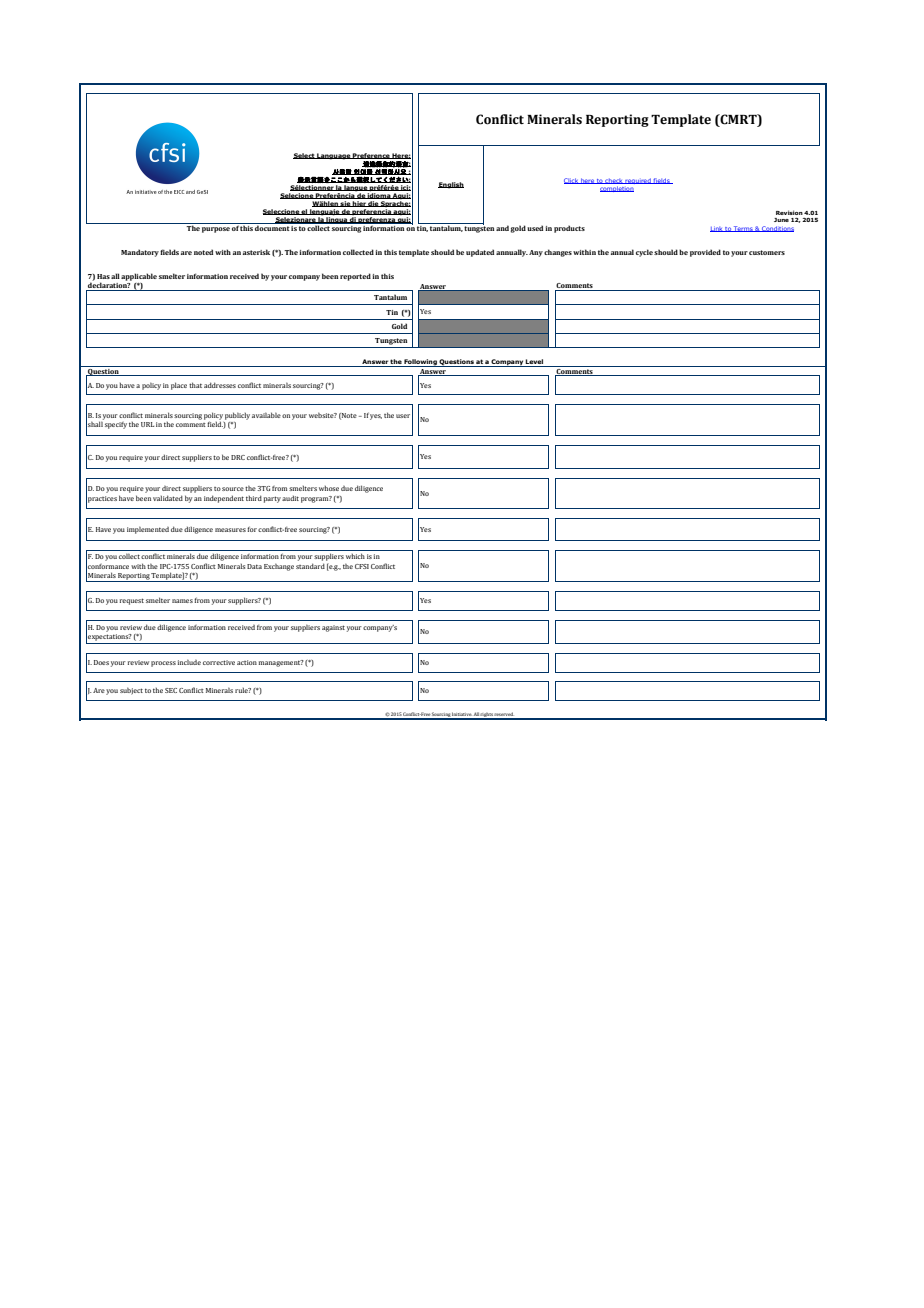 This page has height=1308, width=924. Describe the element at coordinates (171, 690) in the page. I see `SEC` at that location.
